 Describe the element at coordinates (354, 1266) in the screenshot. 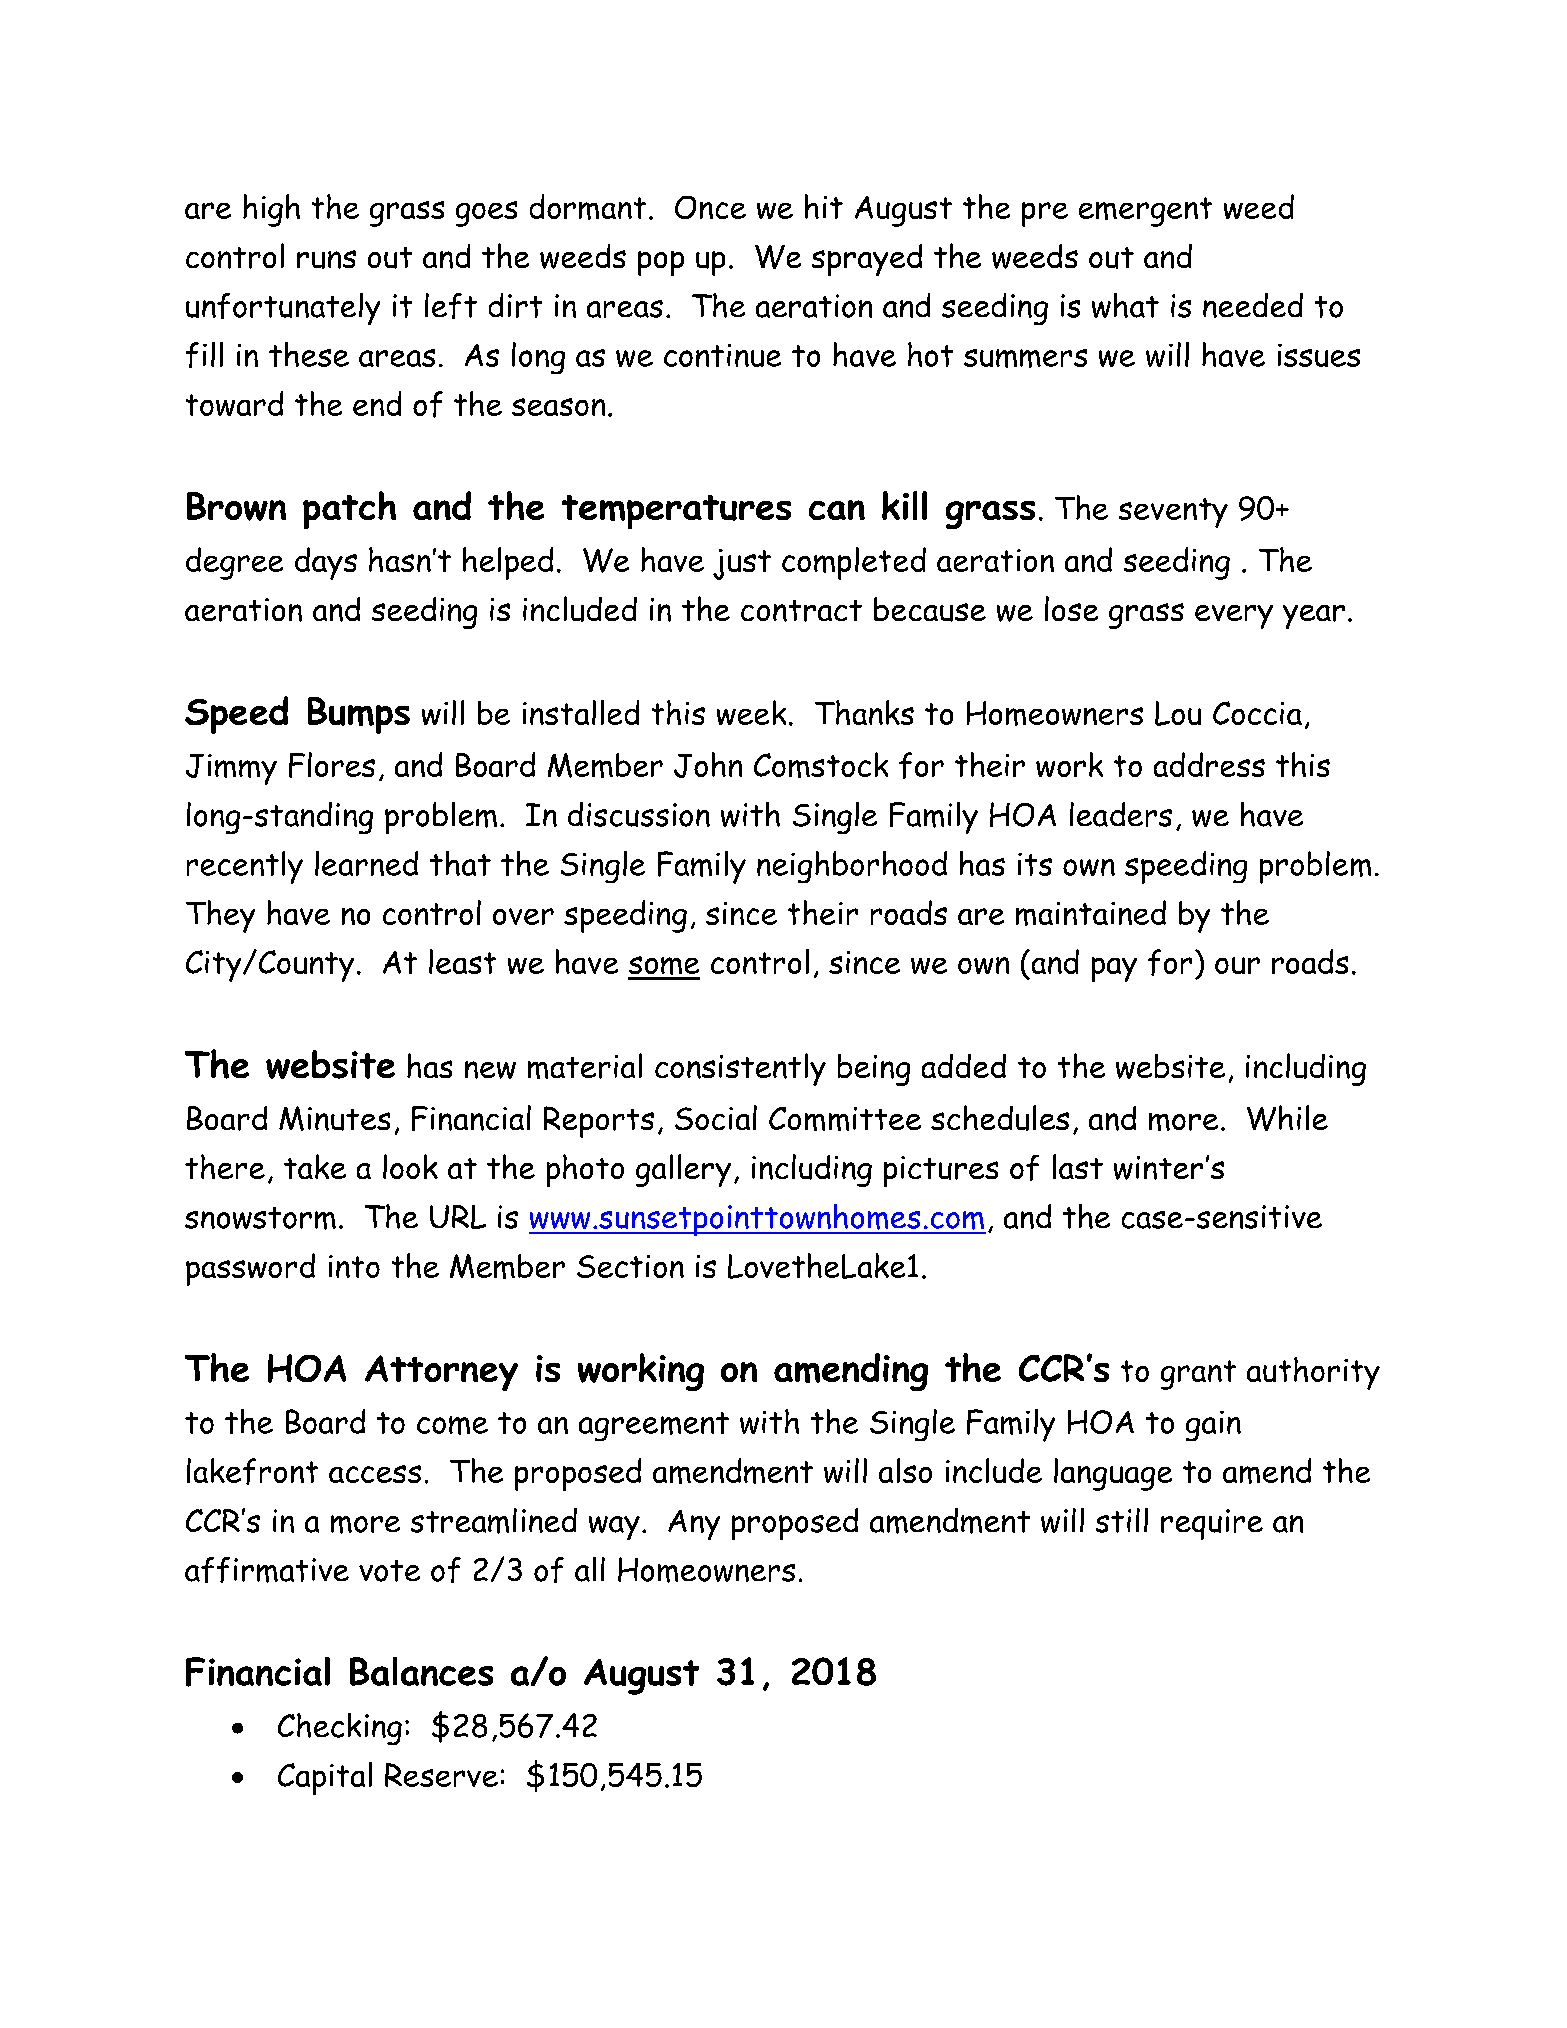

I see `into` at that location.
